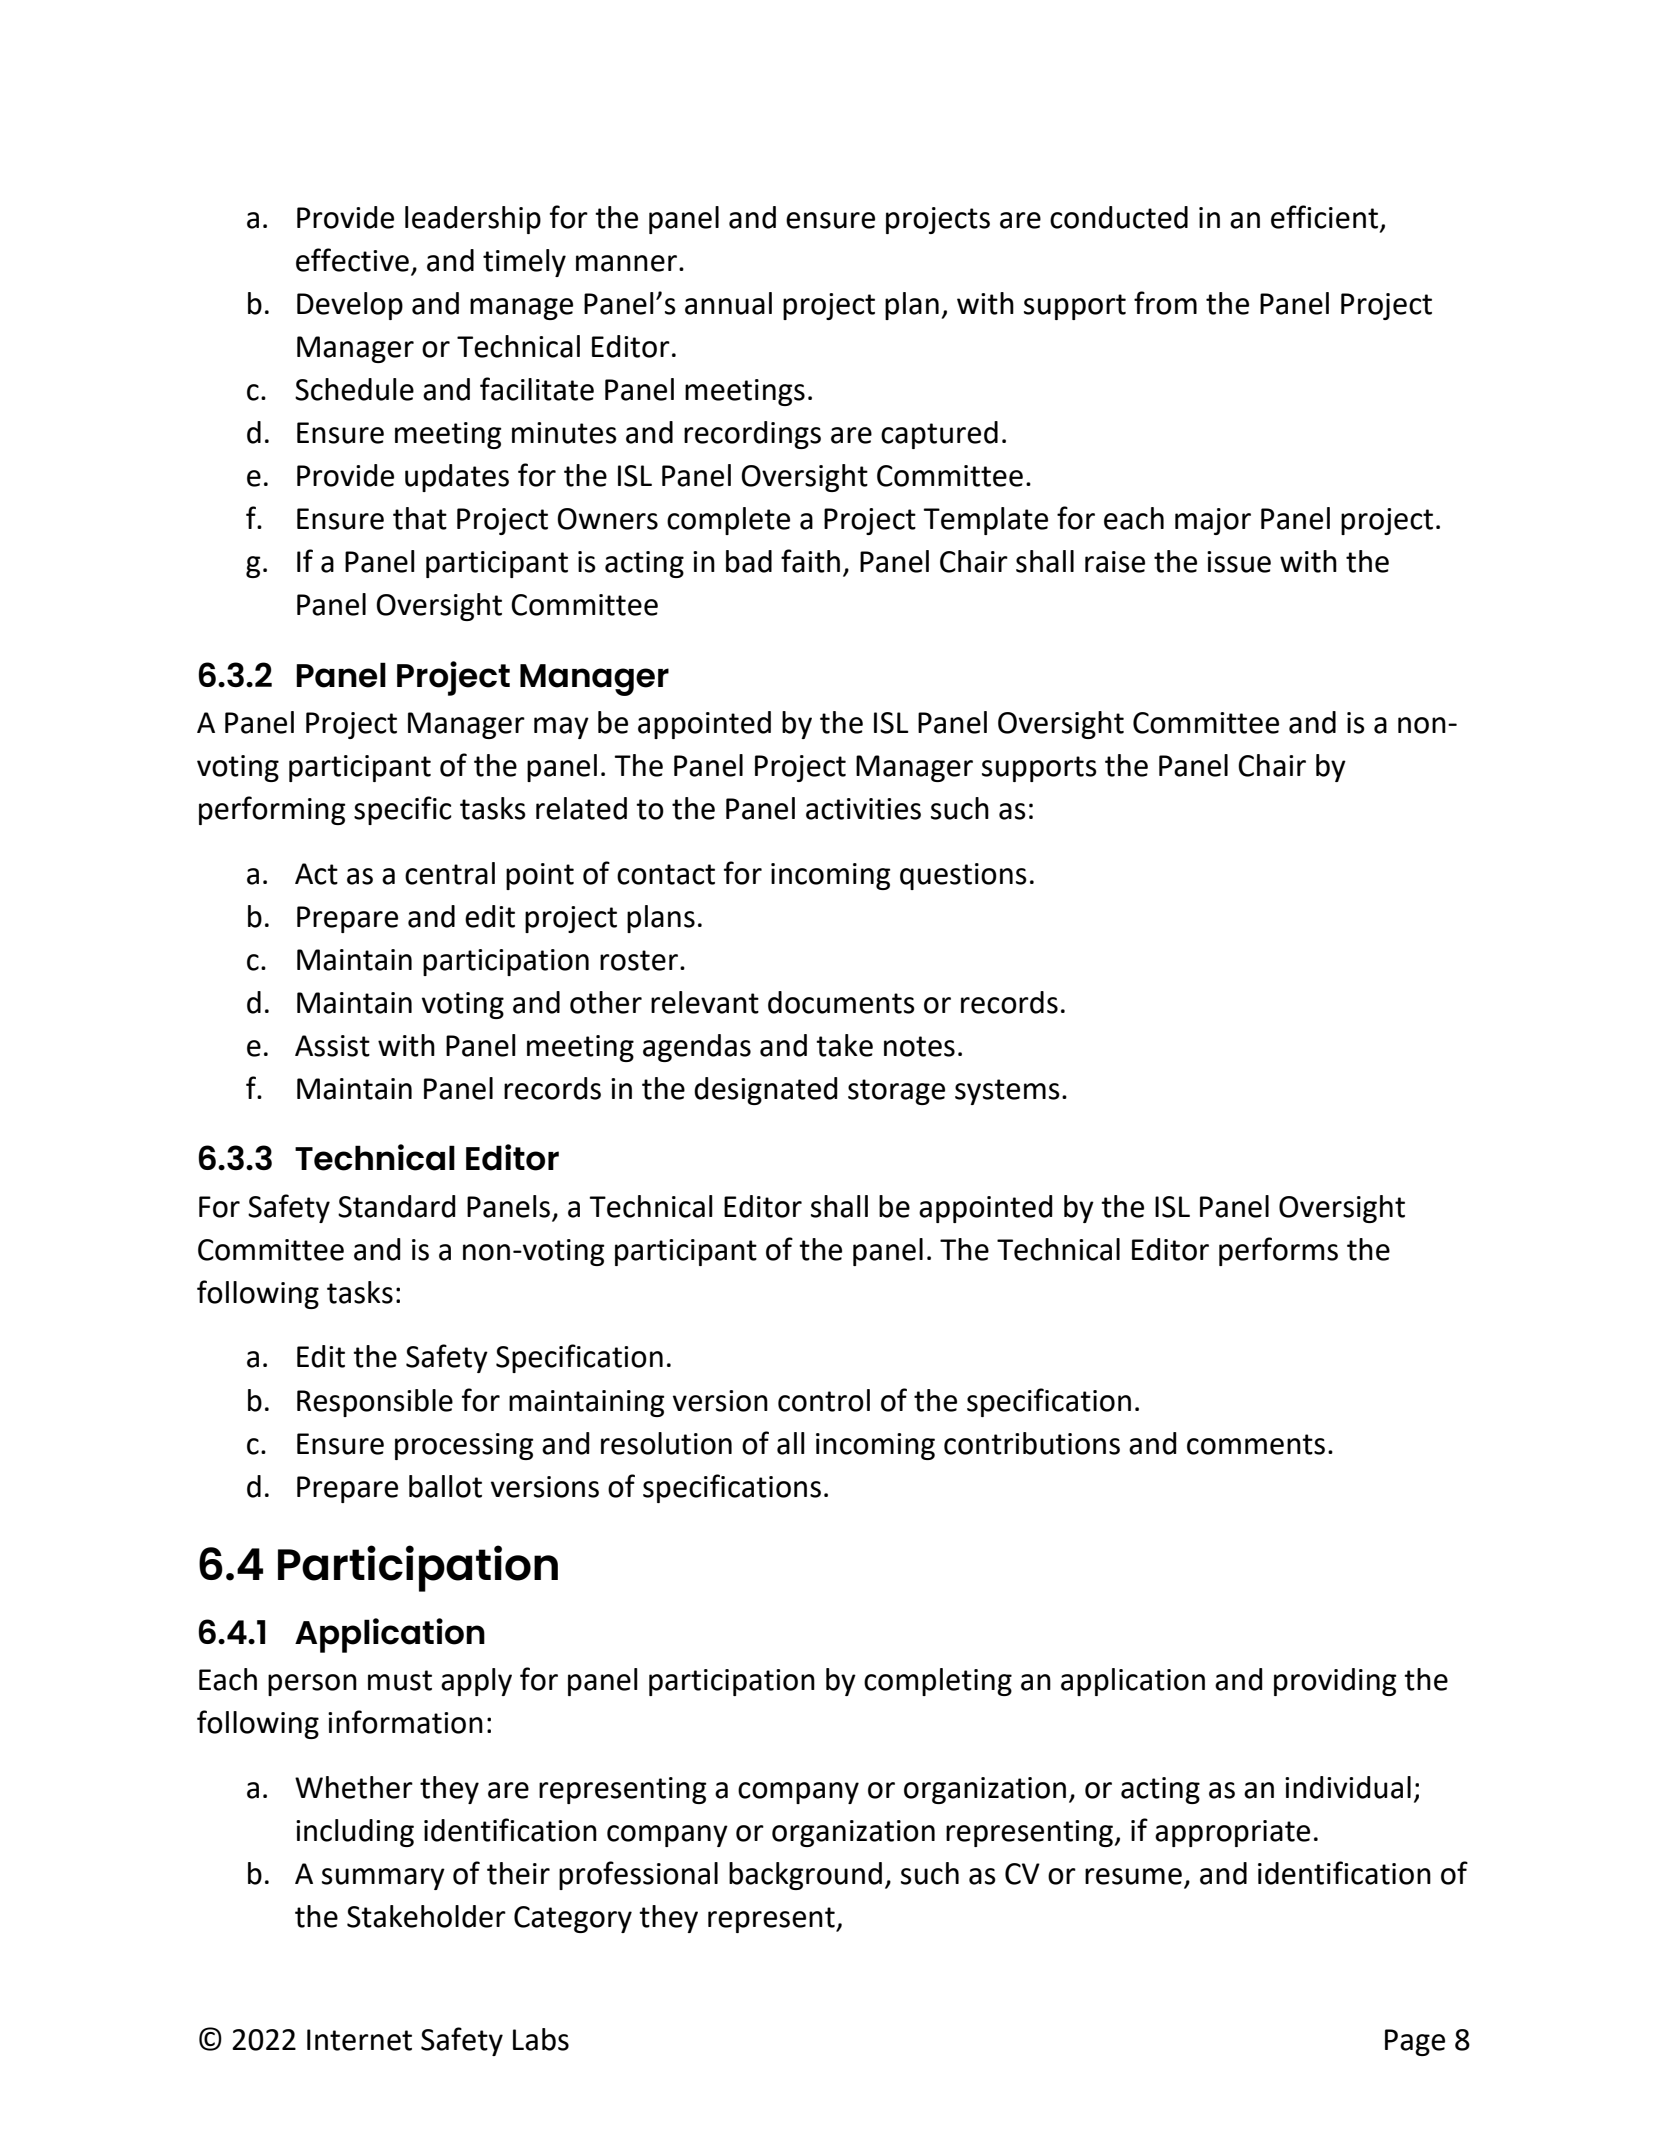  What do you see at coordinates (963, 876) in the image?
I see `questions` at bounding box center [963, 876].
